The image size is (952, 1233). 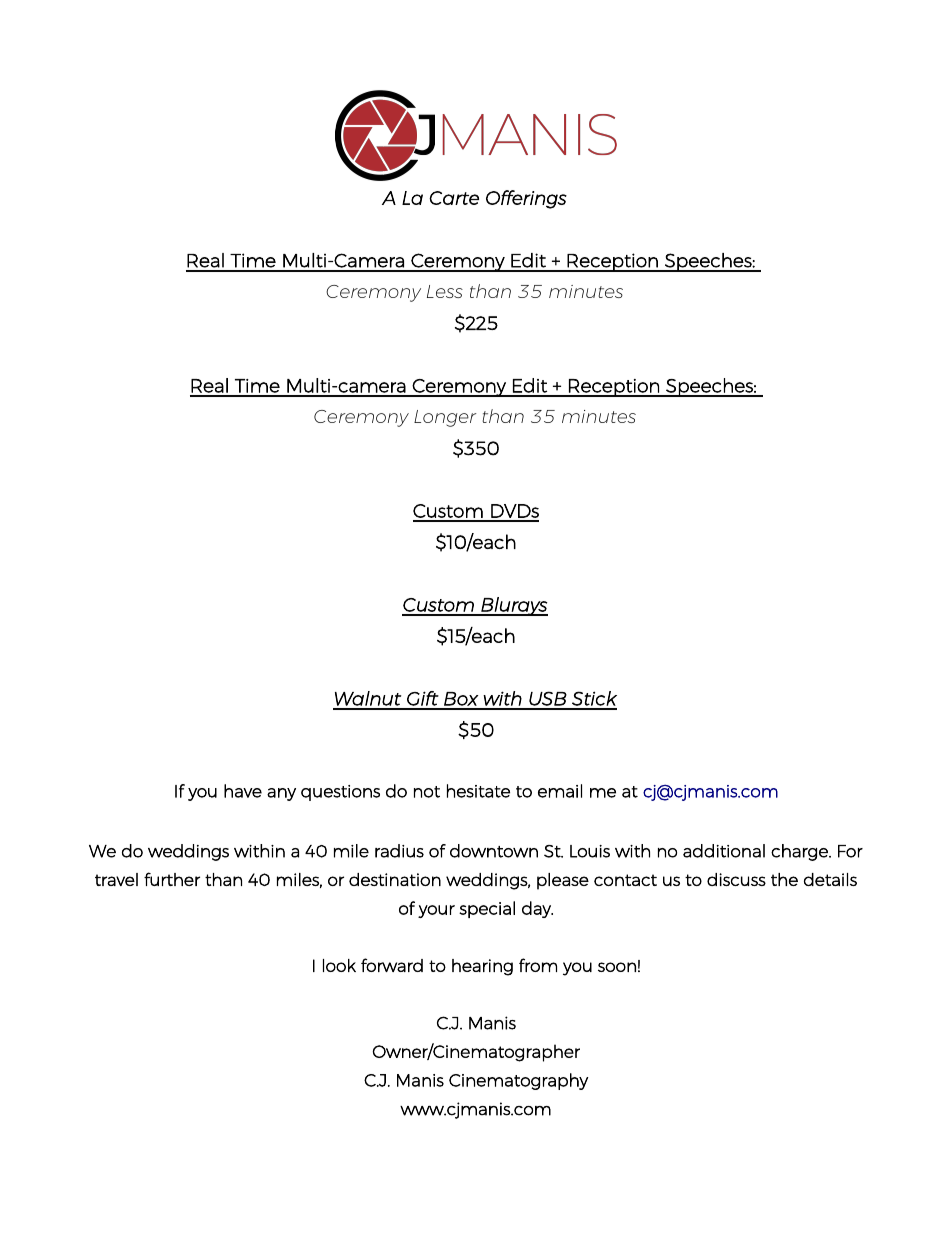 What do you see at coordinates (478, 791) in the screenshot?
I see `hesitate` at bounding box center [478, 791].
